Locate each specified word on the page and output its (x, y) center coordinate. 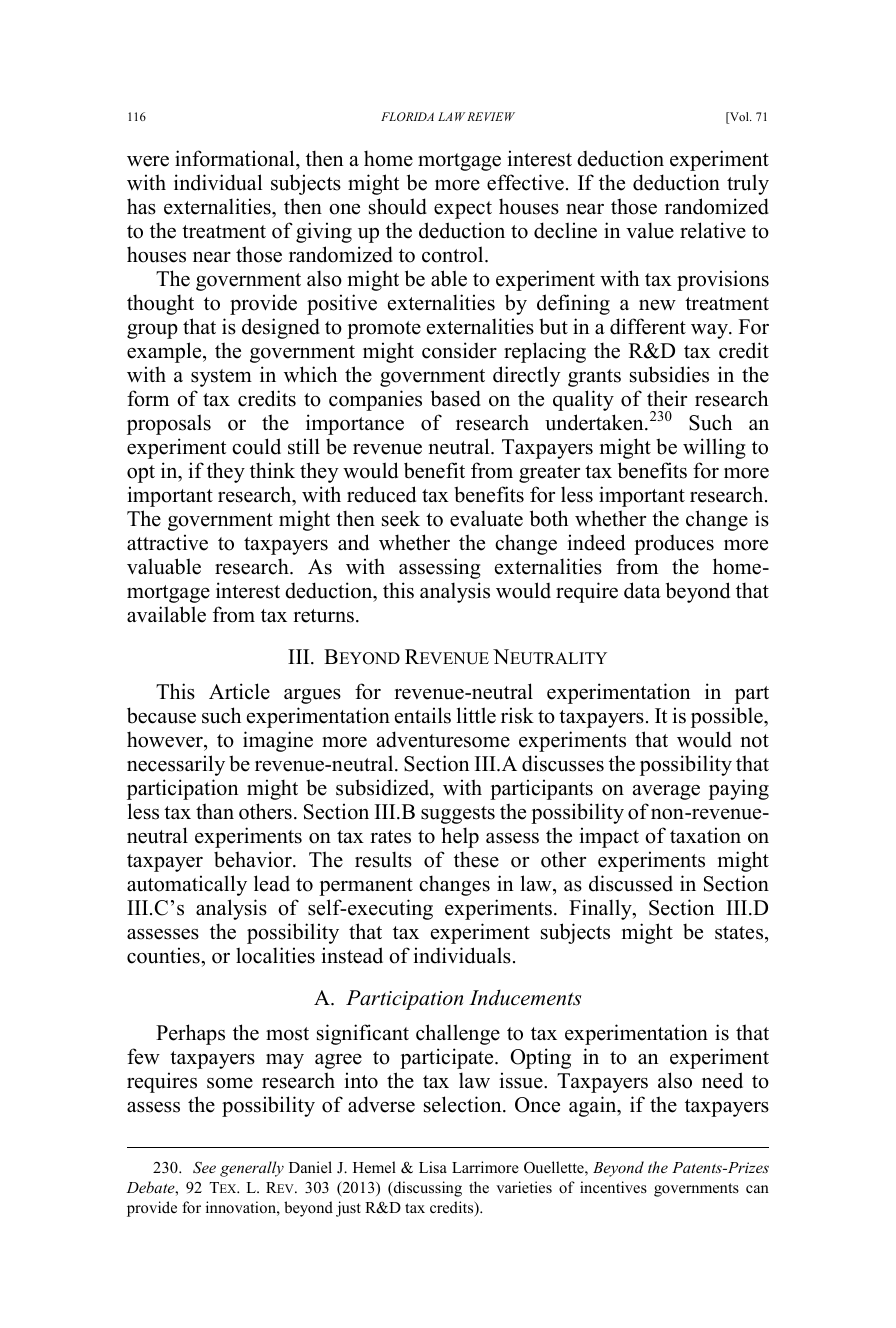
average (666, 792)
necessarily (176, 765)
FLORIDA (407, 116)
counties (164, 955)
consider (459, 350)
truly (748, 184)
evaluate (486, 518)
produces (674, 545)
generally (252, 1169)
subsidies (669, 374)
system (221, 378)
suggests (458, 815)
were (148, 161)
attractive (167, 542)
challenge (458, 1034)
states (740, 933)
